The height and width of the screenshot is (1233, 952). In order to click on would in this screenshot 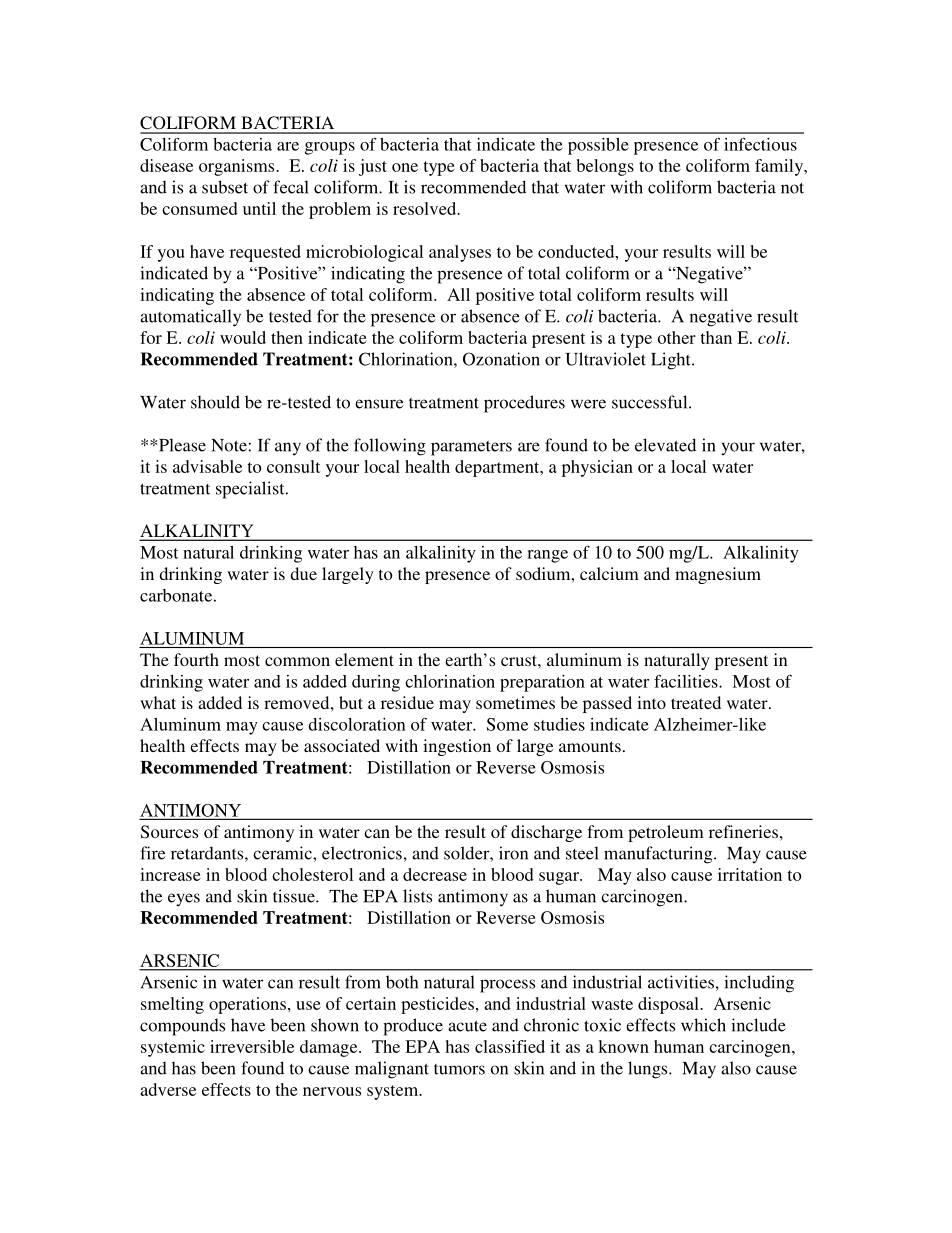, I will do `click(243, 337)`.
